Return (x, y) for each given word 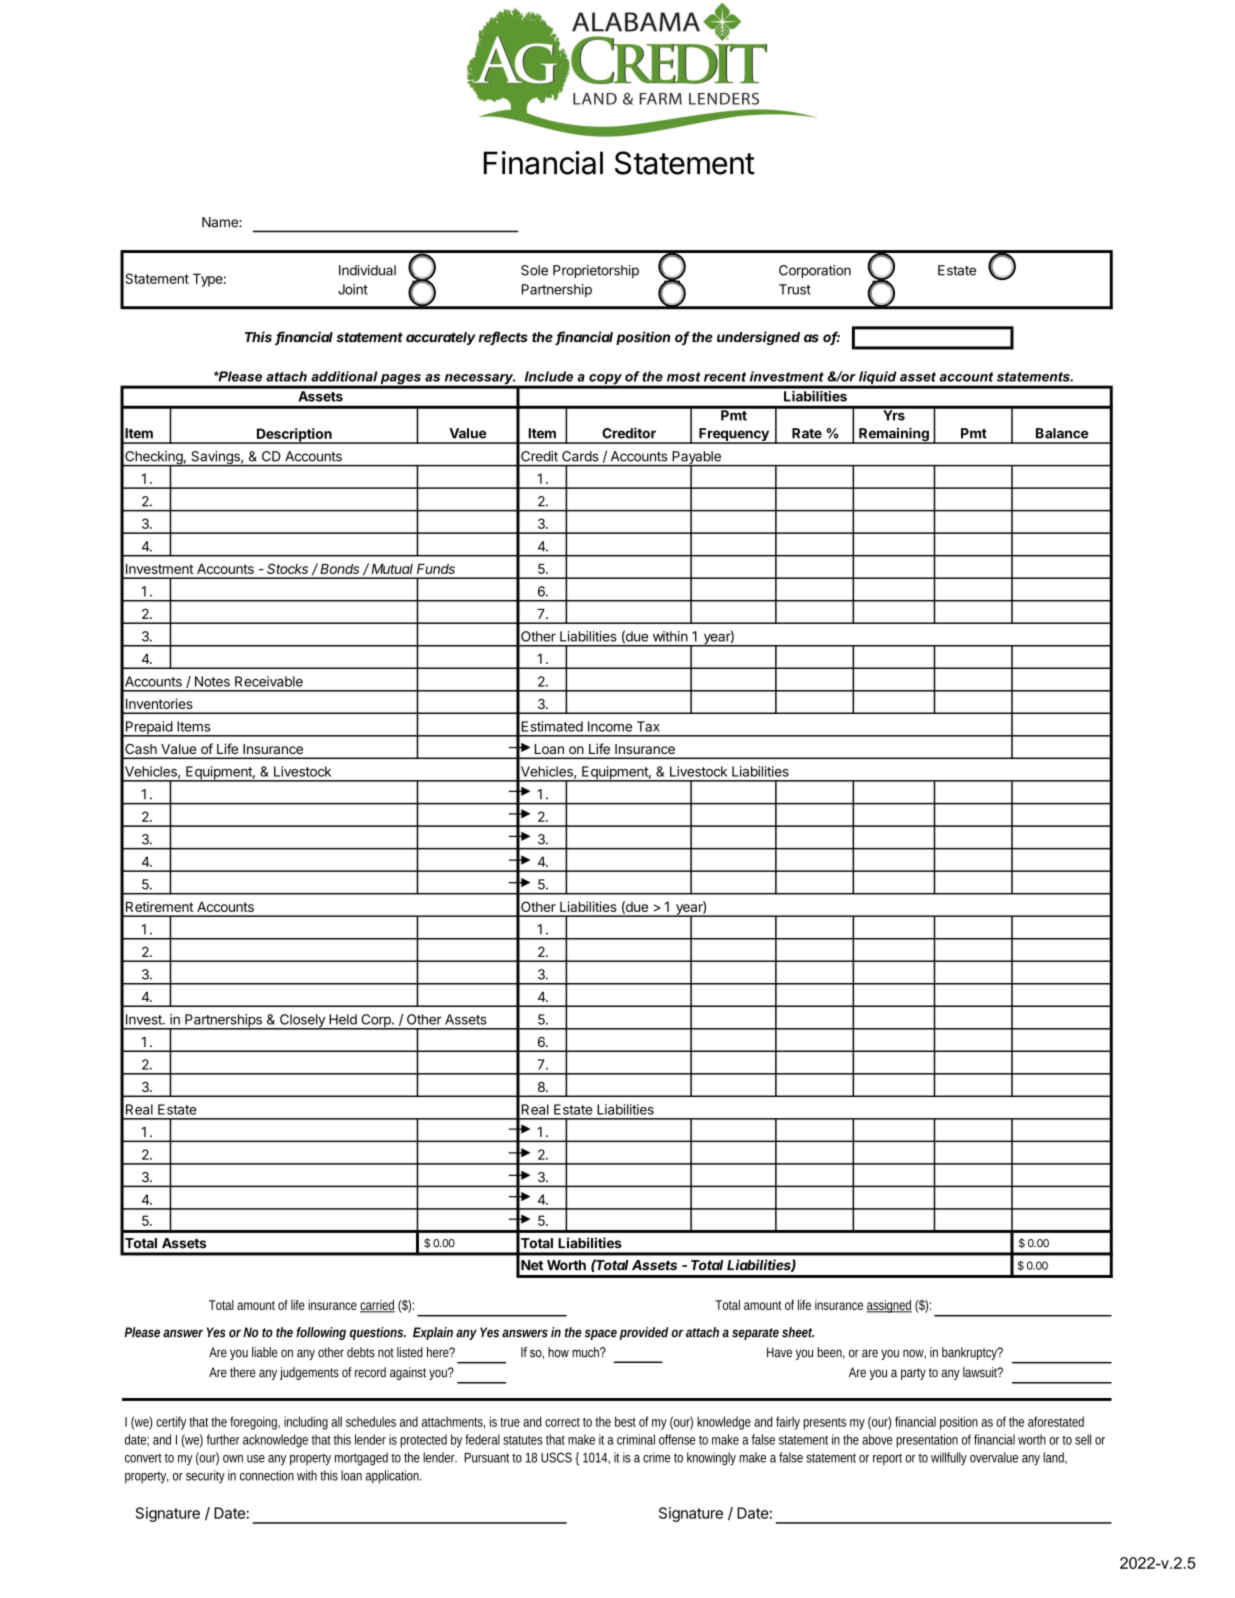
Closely (302, 1022)
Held (343, 1019)
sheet (798, 1332)
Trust (795, 289)
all (336, 1421)
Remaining (894, 435)
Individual (367, 270)
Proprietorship (596, 271)
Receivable (269, 681)
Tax (648, 726)
